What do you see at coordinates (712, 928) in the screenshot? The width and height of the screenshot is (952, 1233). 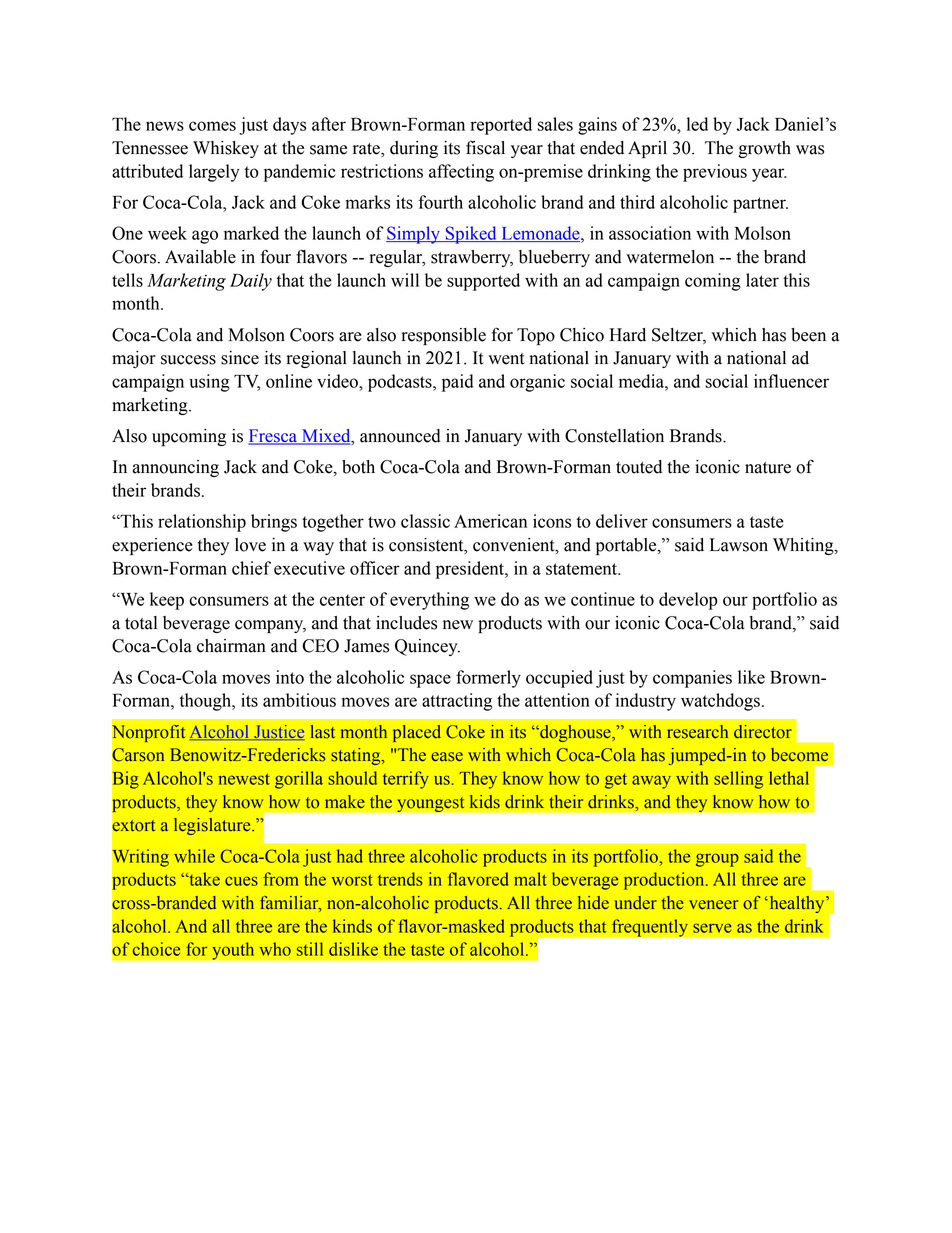 I see `serve` at bounding box center [712, 928].
